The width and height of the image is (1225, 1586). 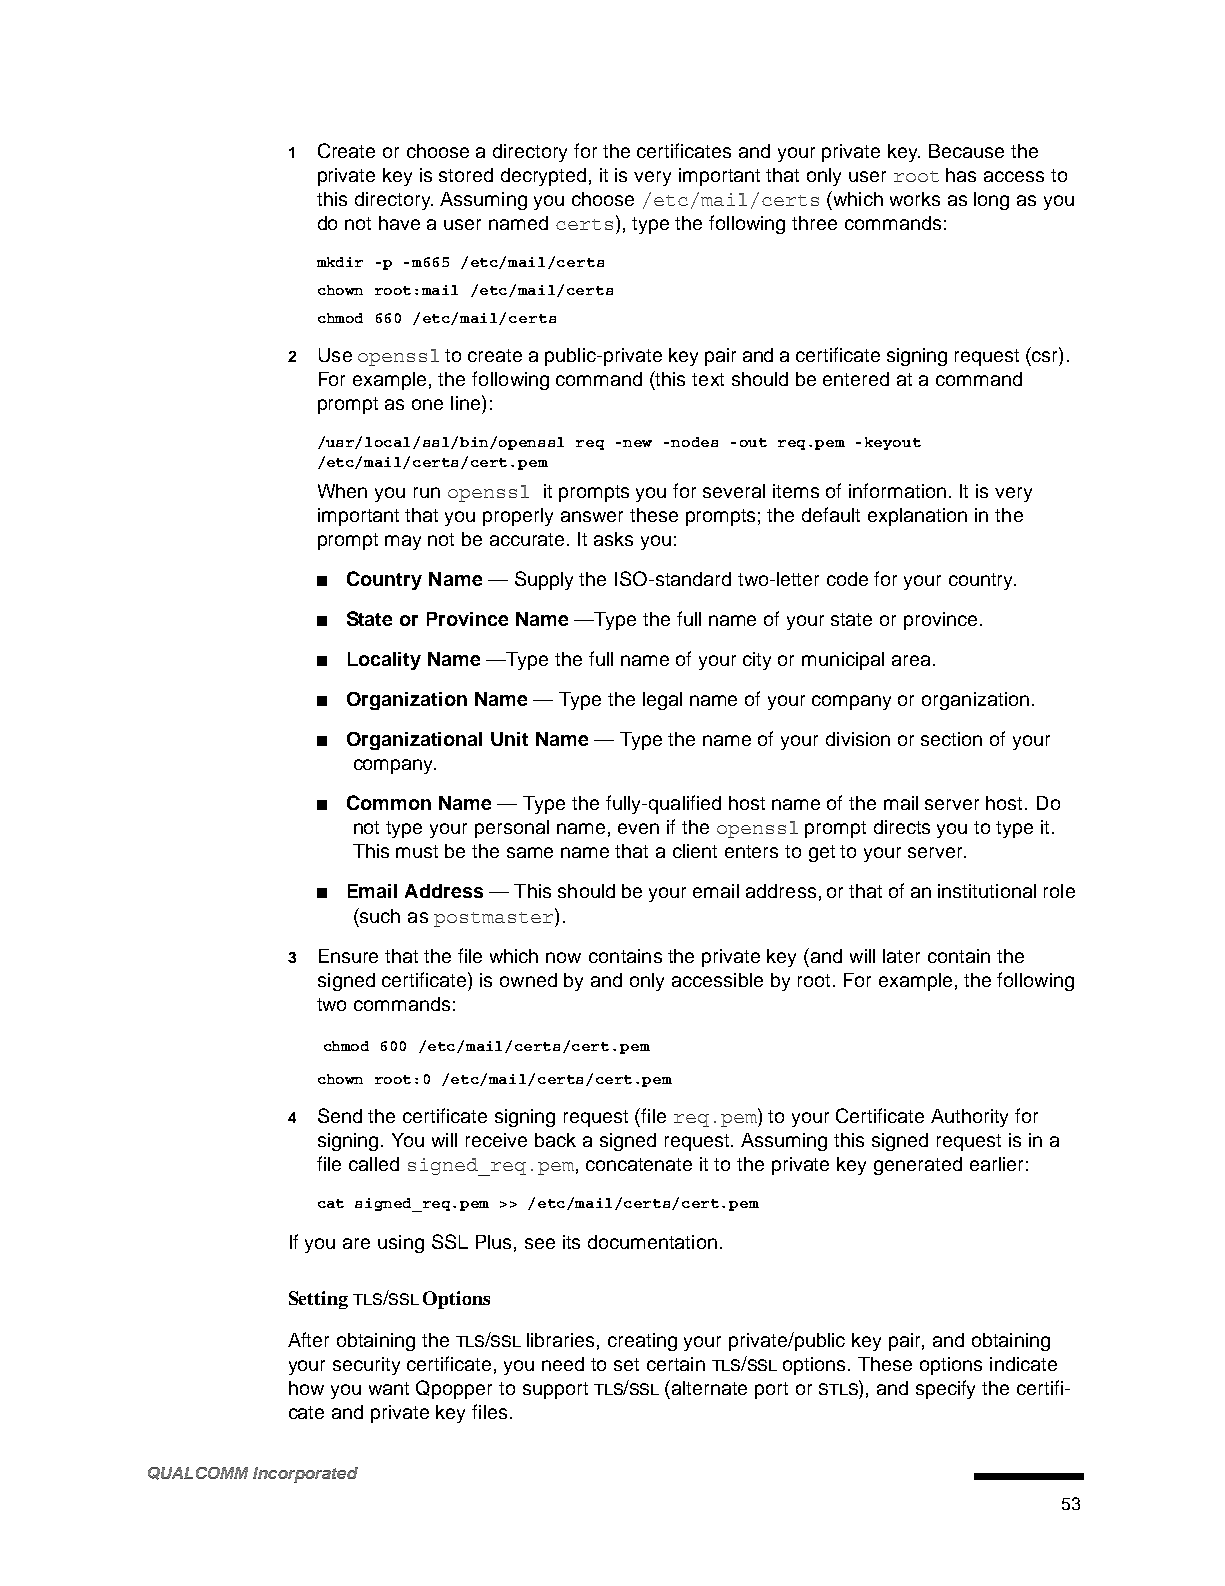 I want to click on directs, so click(x=902, y=827).
